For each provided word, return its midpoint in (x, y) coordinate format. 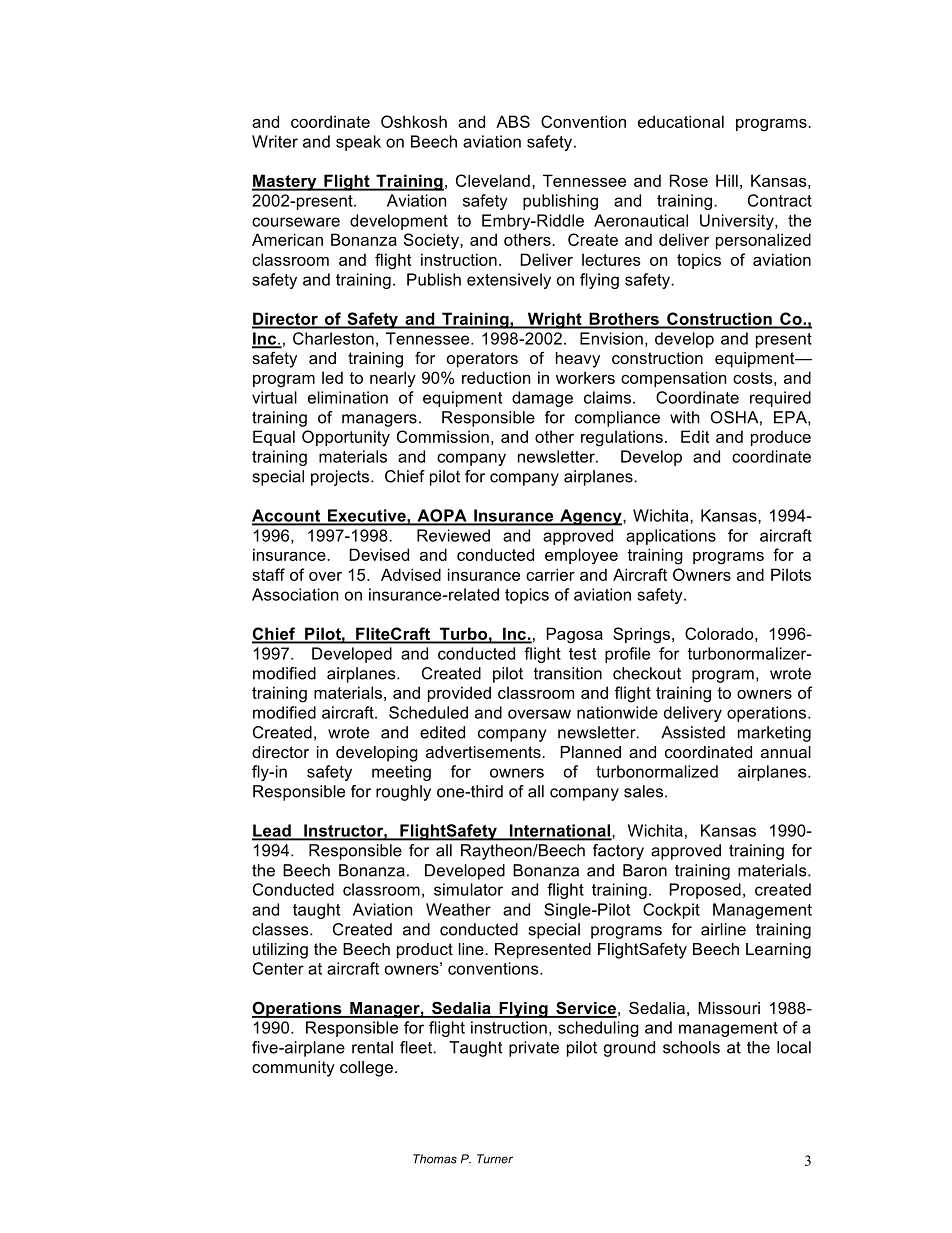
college (366, 1069)
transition (568, 673)
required (780, 399)
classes (281, 929)
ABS (513, 121)
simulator (468, 889)
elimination (348, 397)
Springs (641, 635)
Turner (495, 1159)
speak (358, 143)
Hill (727, 180)
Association (295, 594)
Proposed (705, 891)
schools (691, 1047)
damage (542, 399)
